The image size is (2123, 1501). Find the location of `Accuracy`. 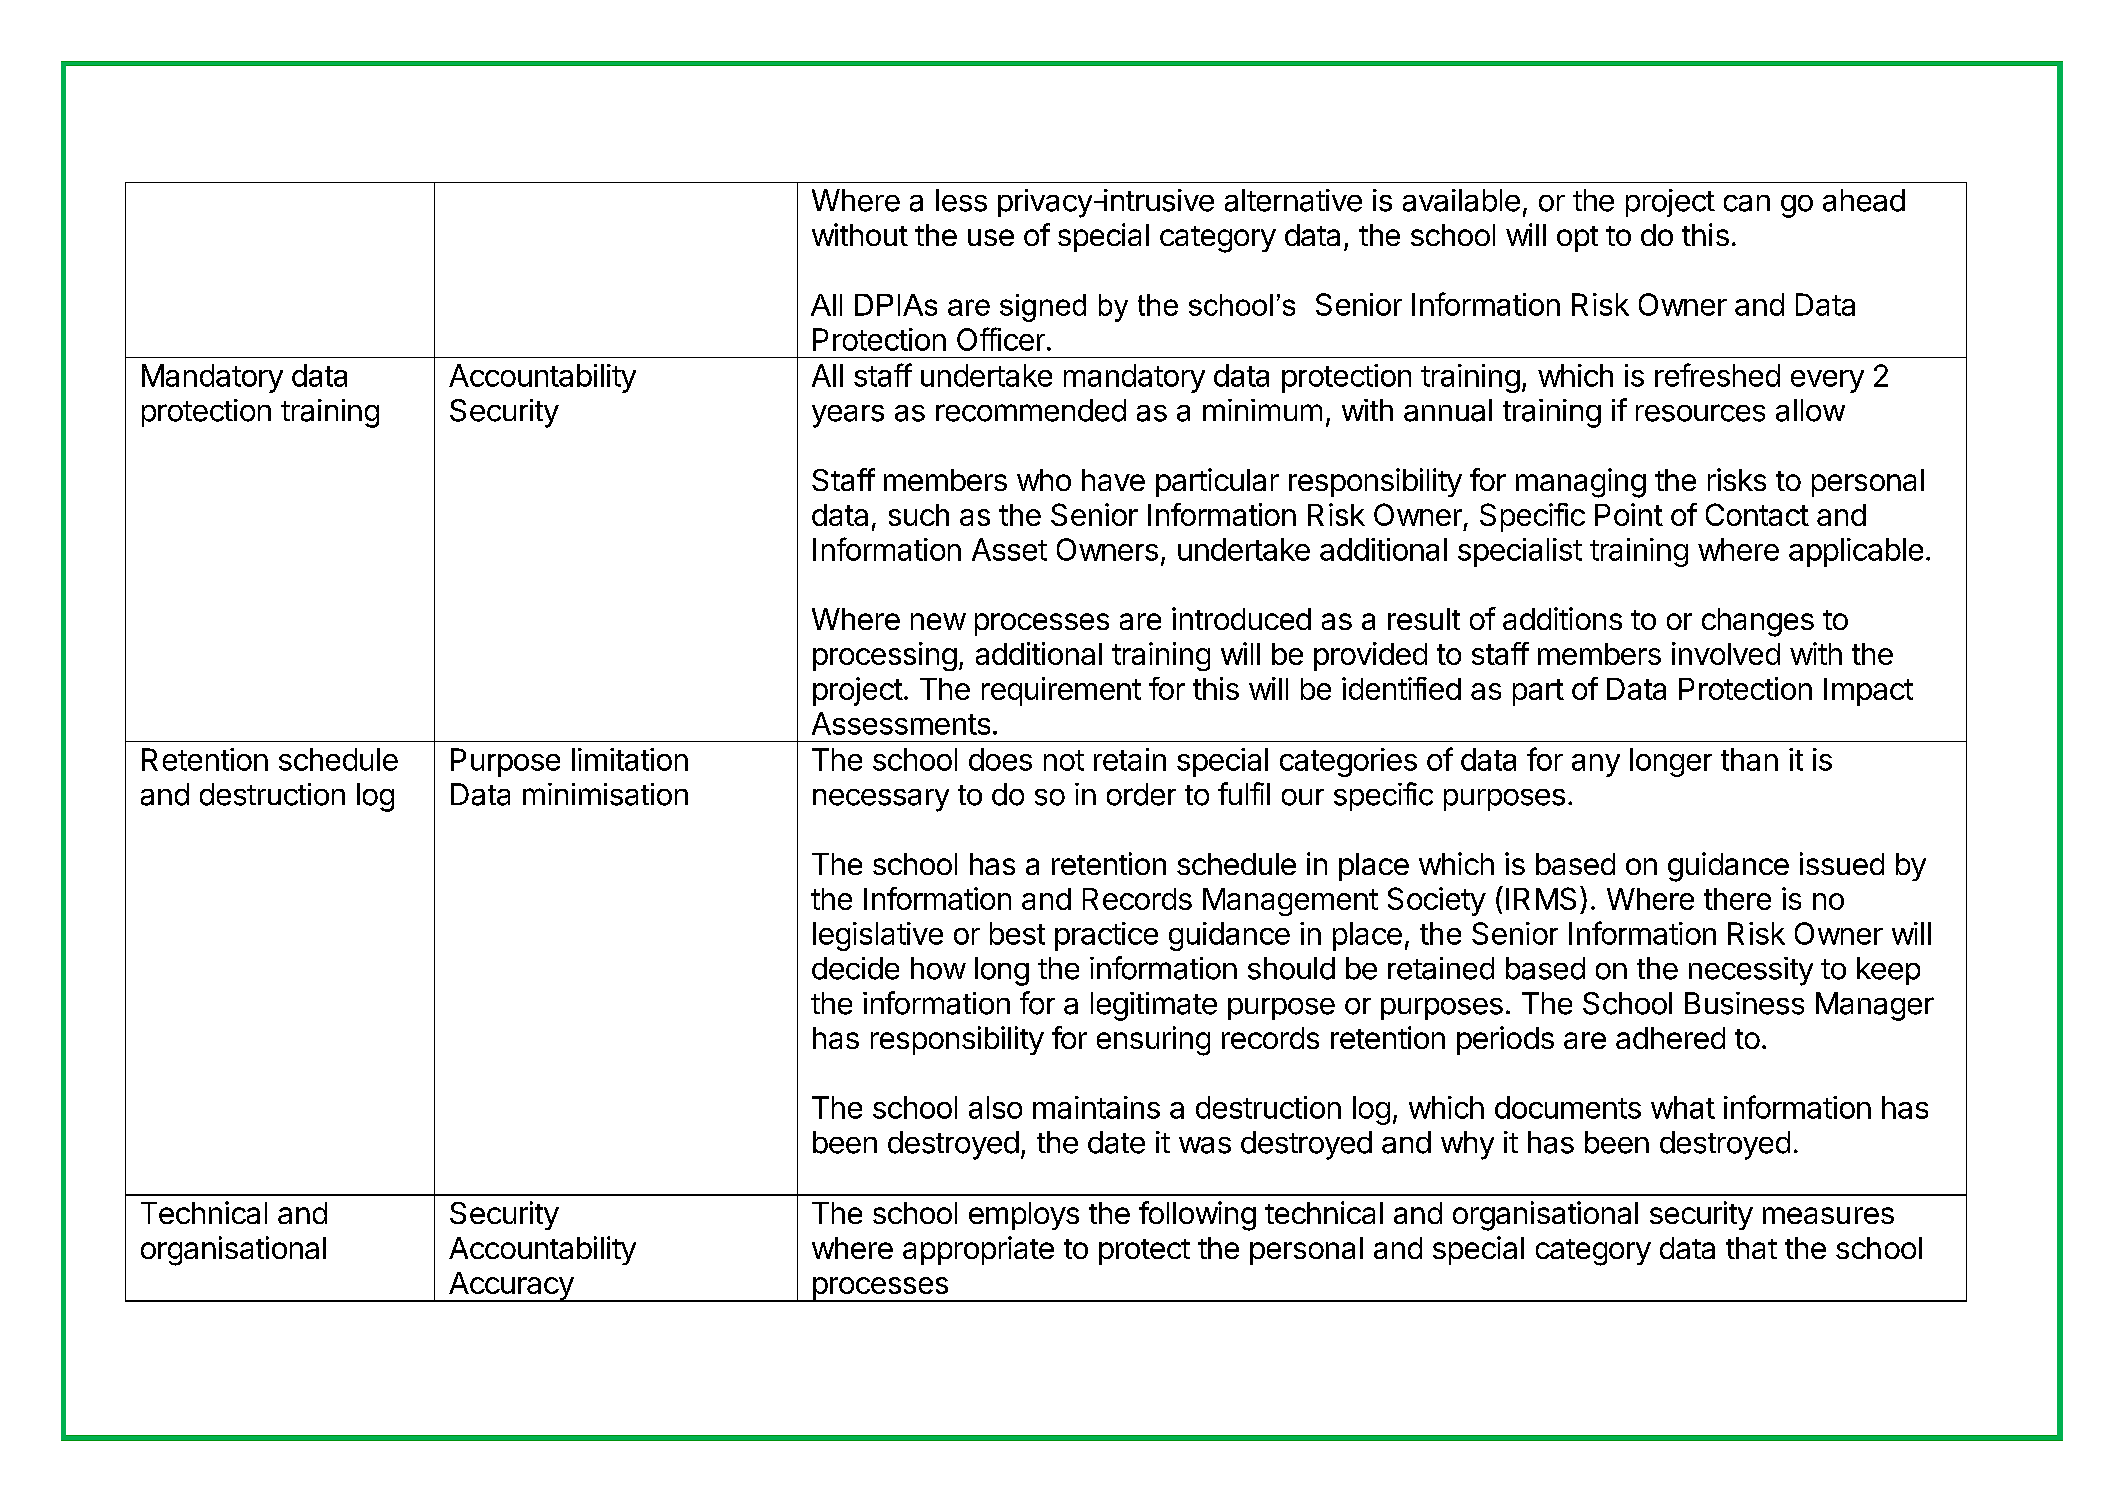

Accuracy is located at coordinates (510, 1287).
